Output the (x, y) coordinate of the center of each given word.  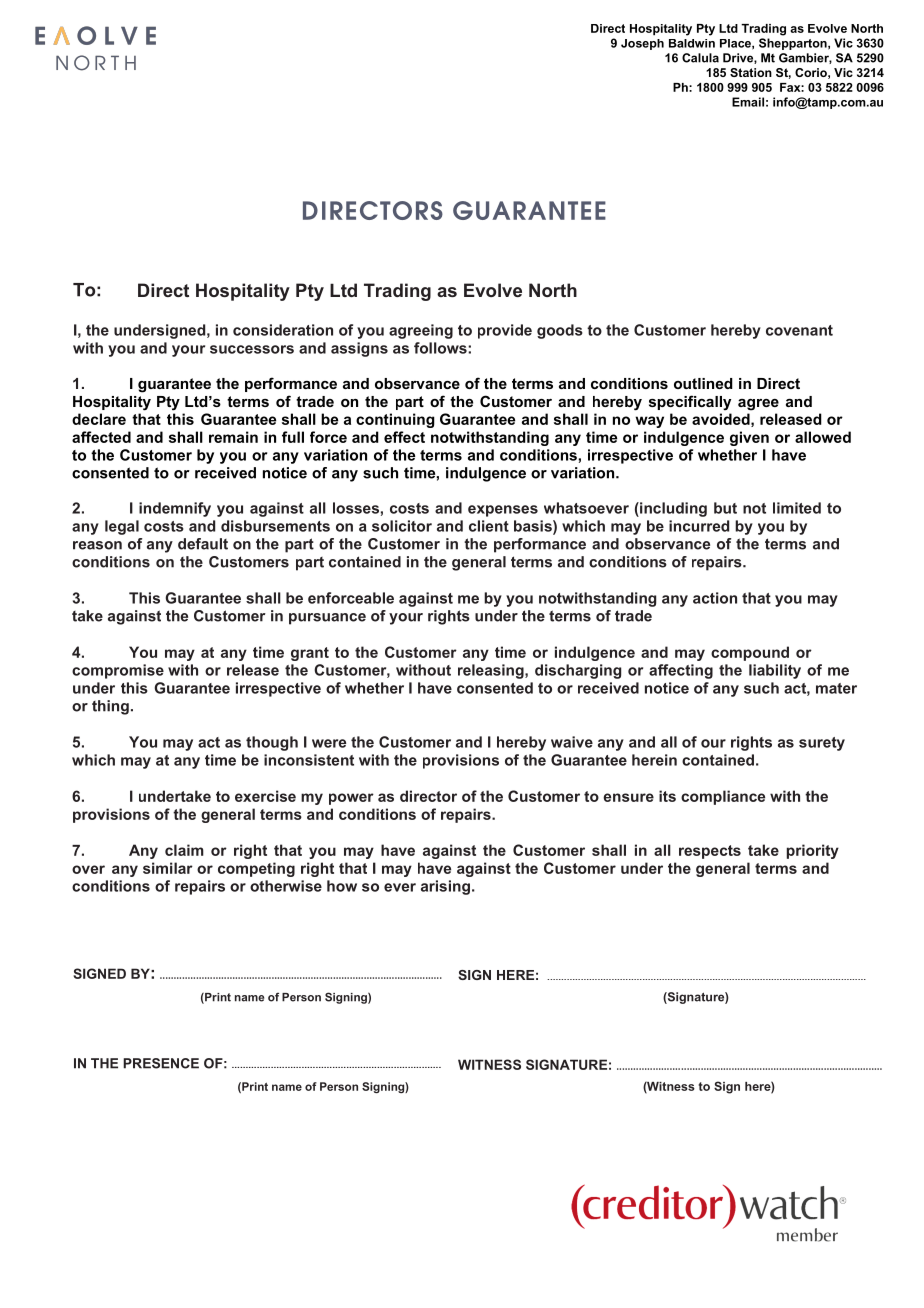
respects (710, 852)
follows (441, 348)
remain (233, 437)
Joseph (642, 44)
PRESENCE (161, 1063)
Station (751, 72)
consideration (283, 330)
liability (775, 671)
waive (572, 742)
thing (110, 707)
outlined (703, 383)
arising (445, 887)
